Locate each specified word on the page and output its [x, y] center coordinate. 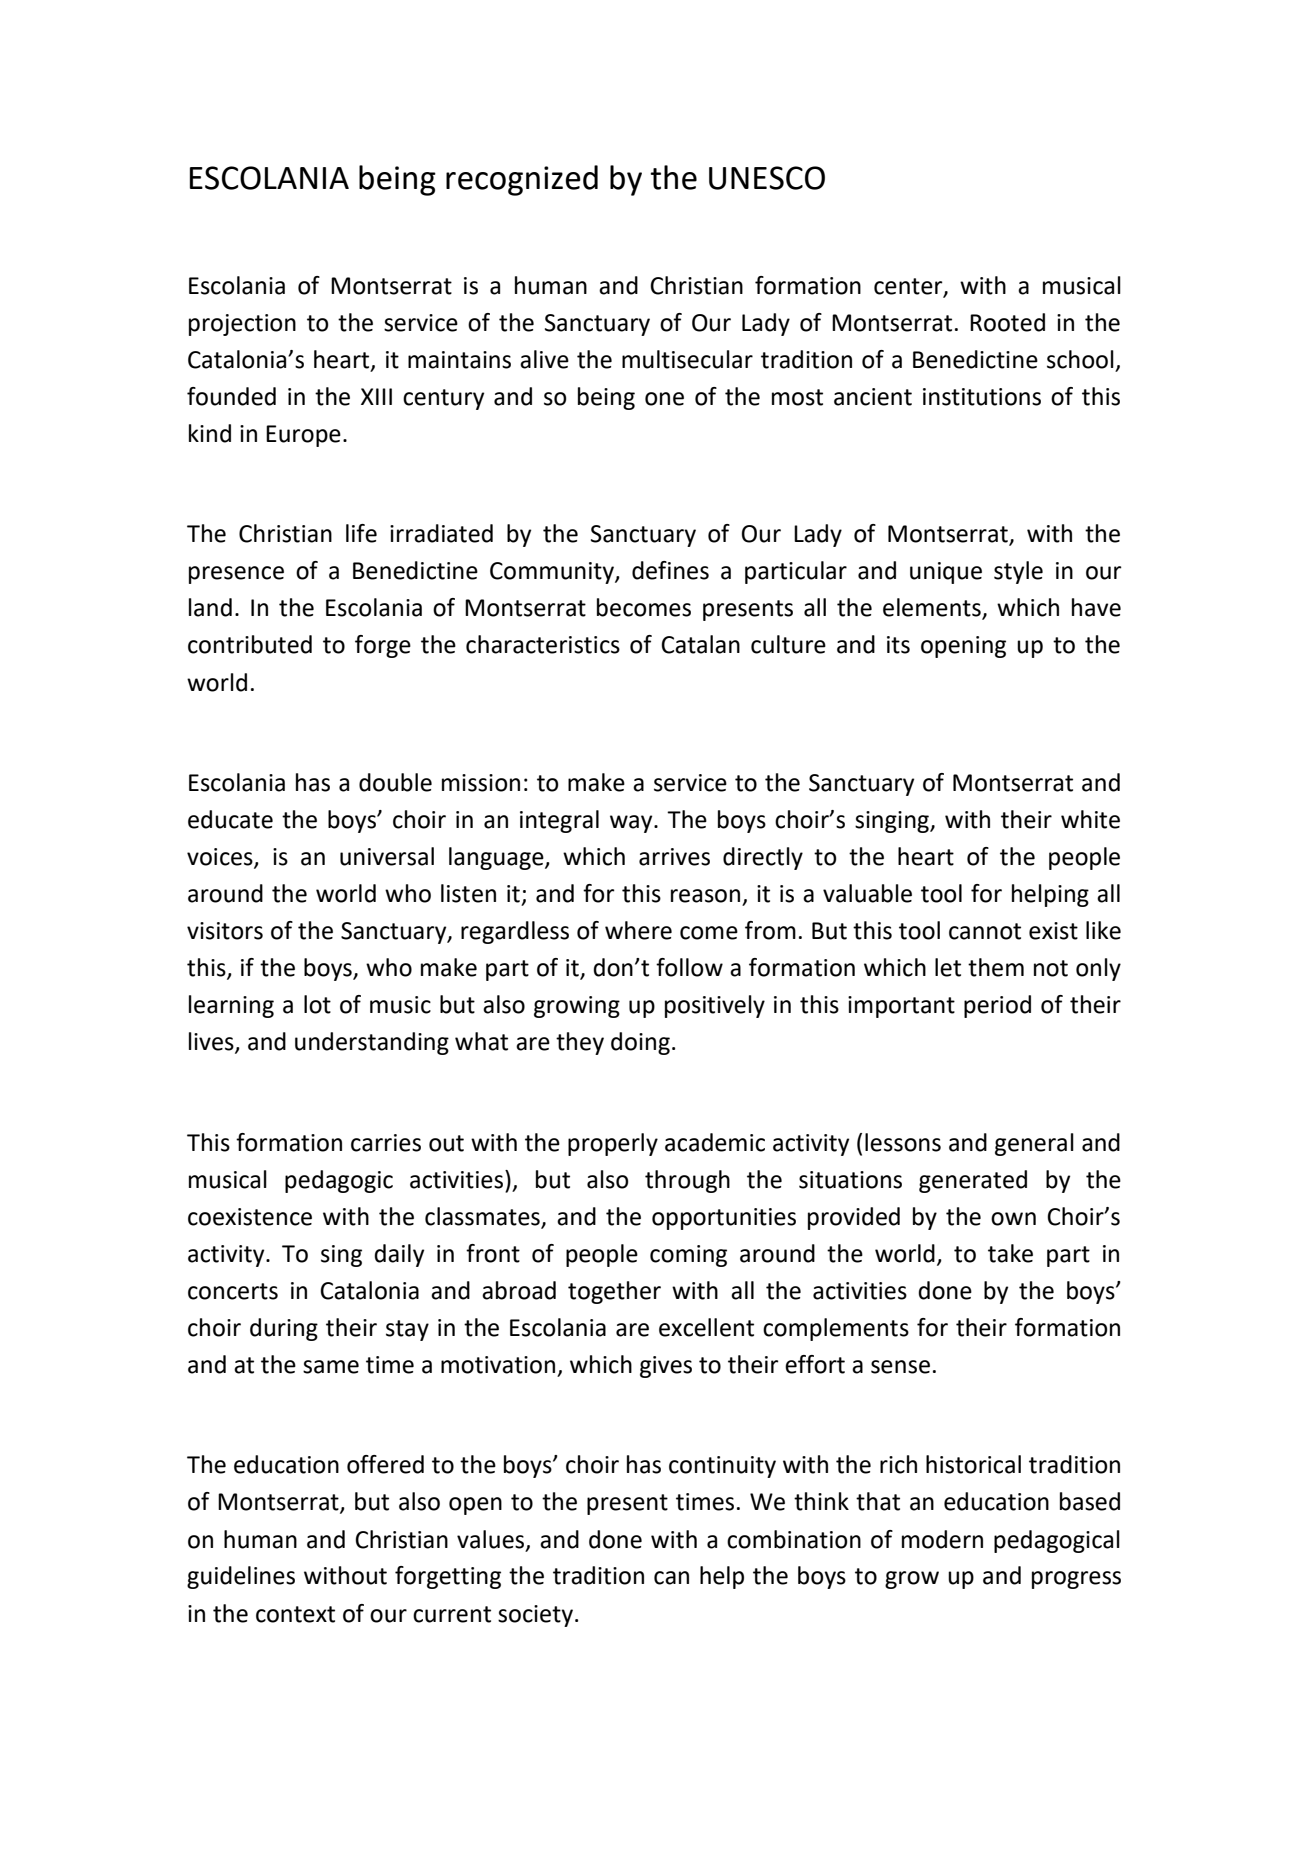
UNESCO [767, 178]
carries [386, 1143]
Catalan [700, 644]
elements [933, 608]
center [909, 287]
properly [613, 1144]
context [295, 1614]
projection [242, 325]
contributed [250, 644]
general [1034, 1144]
